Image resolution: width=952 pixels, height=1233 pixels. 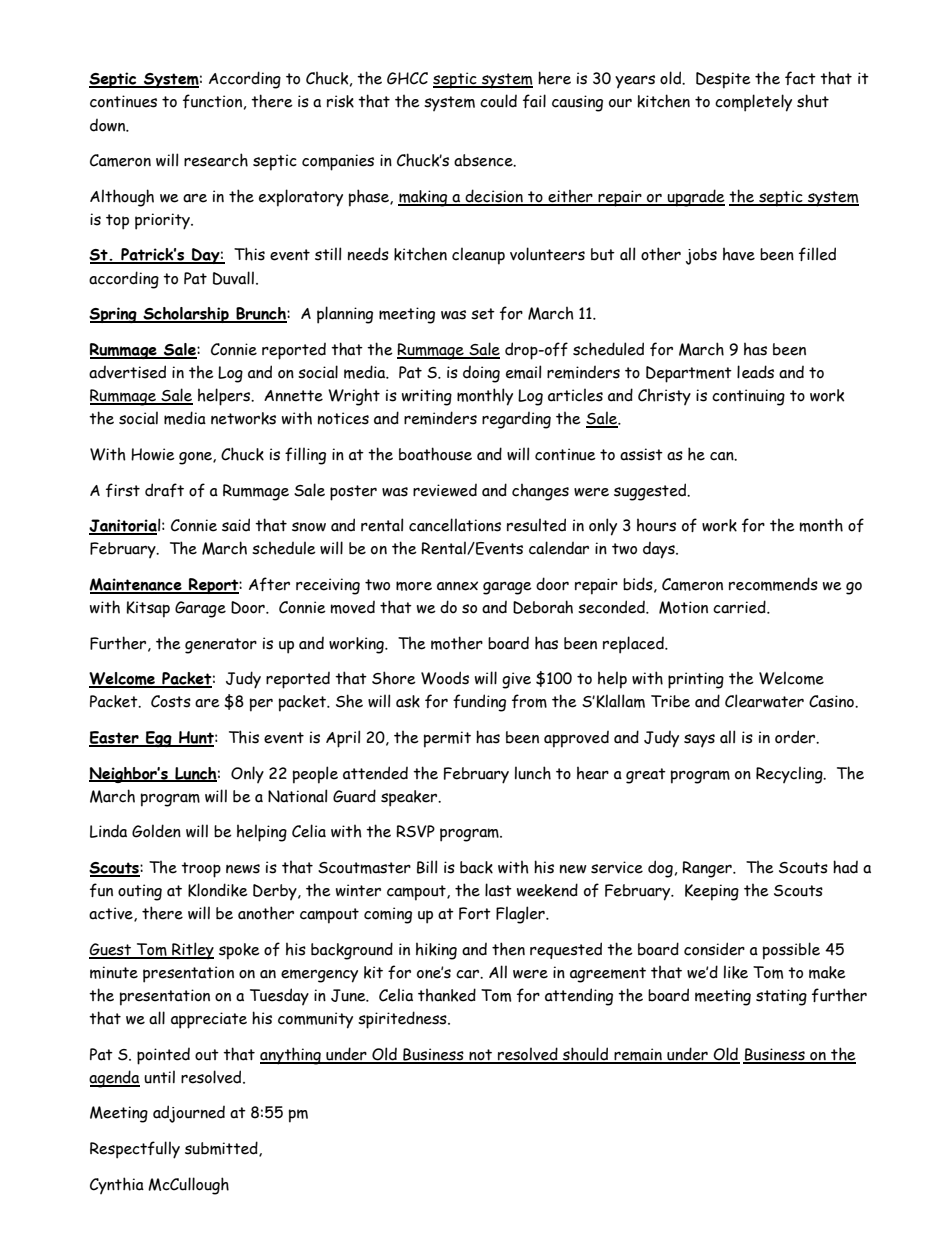 I want to click on completely, so click(x=753, y=103).
